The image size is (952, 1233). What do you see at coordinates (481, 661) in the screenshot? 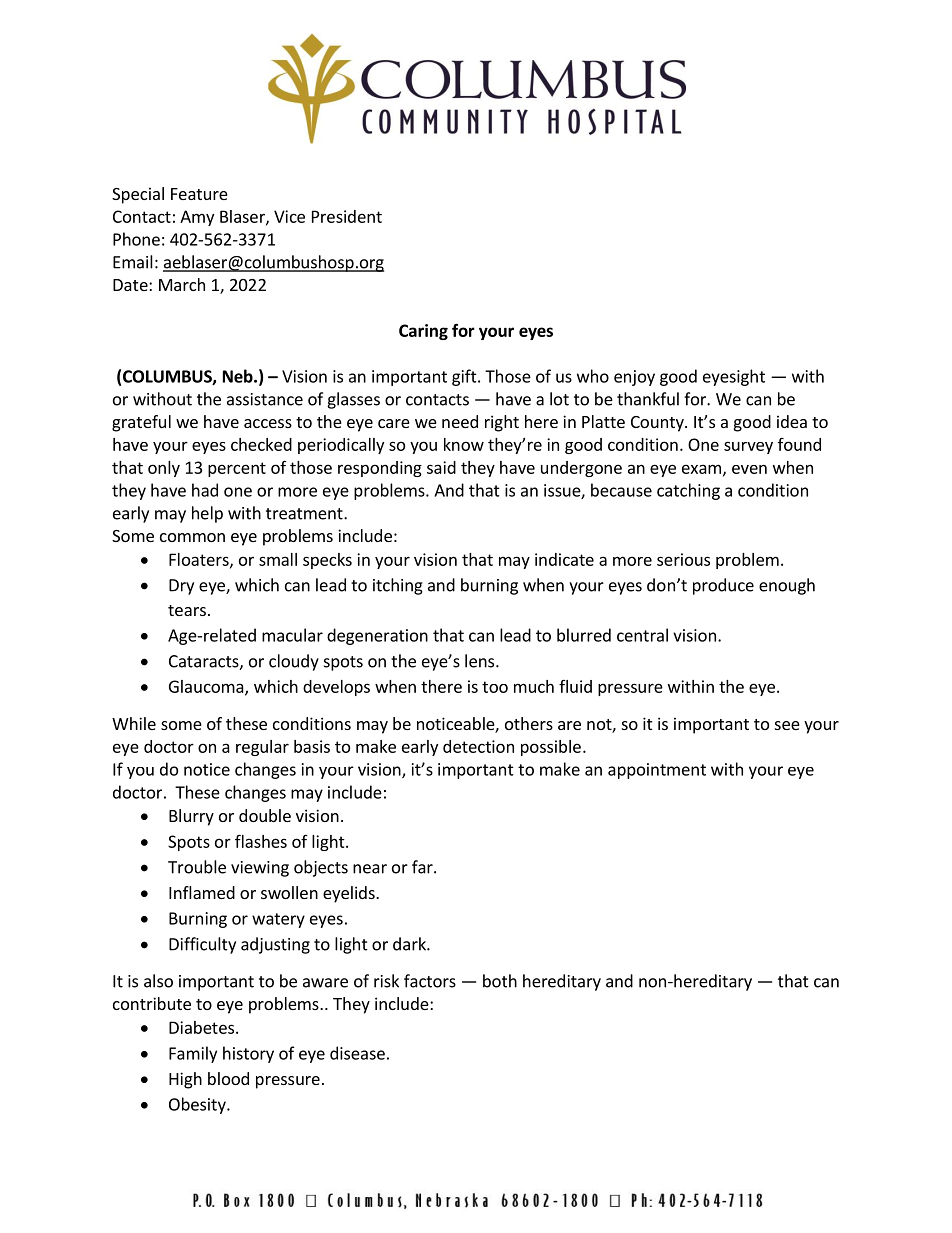
I see `lens` at bounding box center [481, 661].
